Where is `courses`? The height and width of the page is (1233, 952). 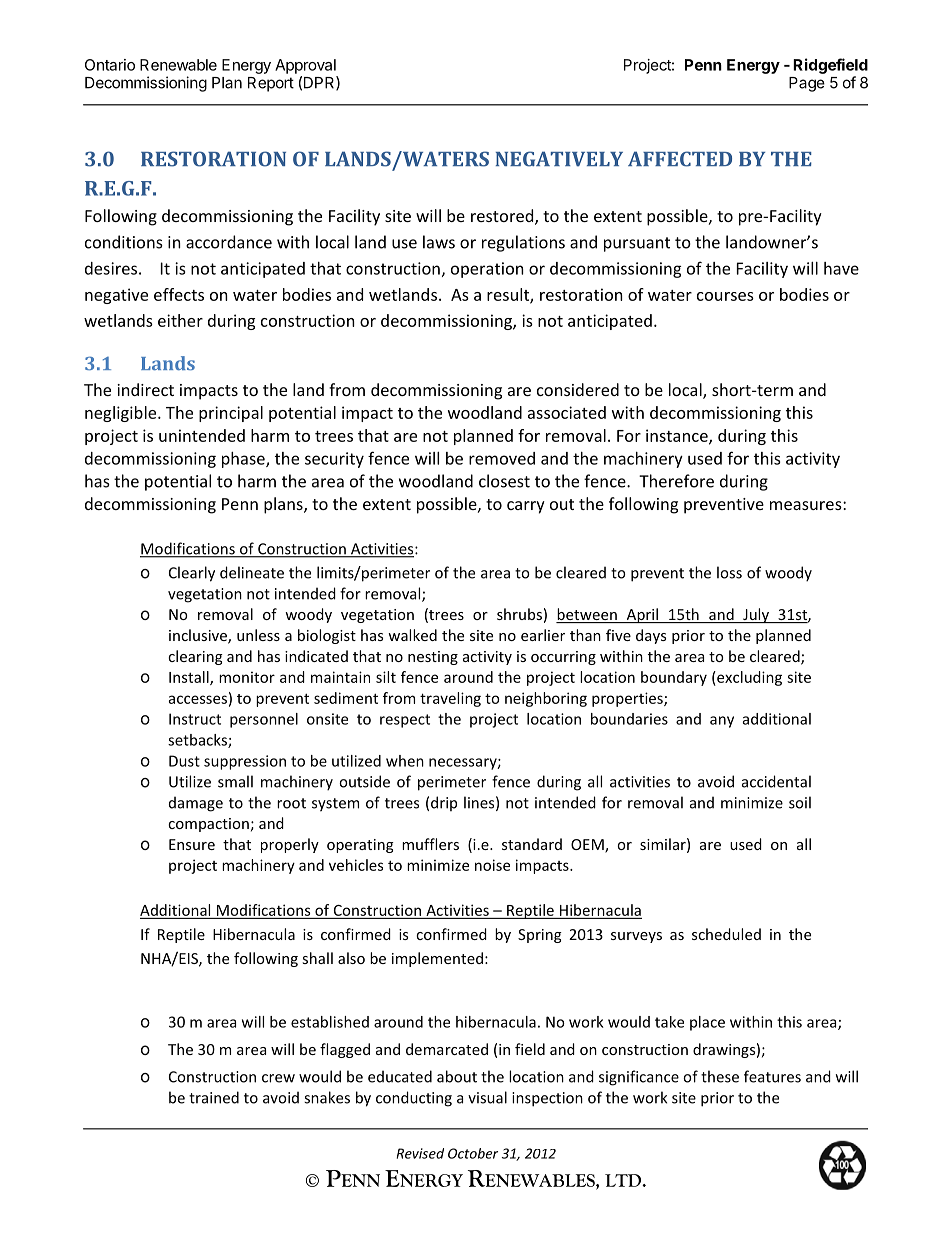
courses is located at coordinates (725, 296).
